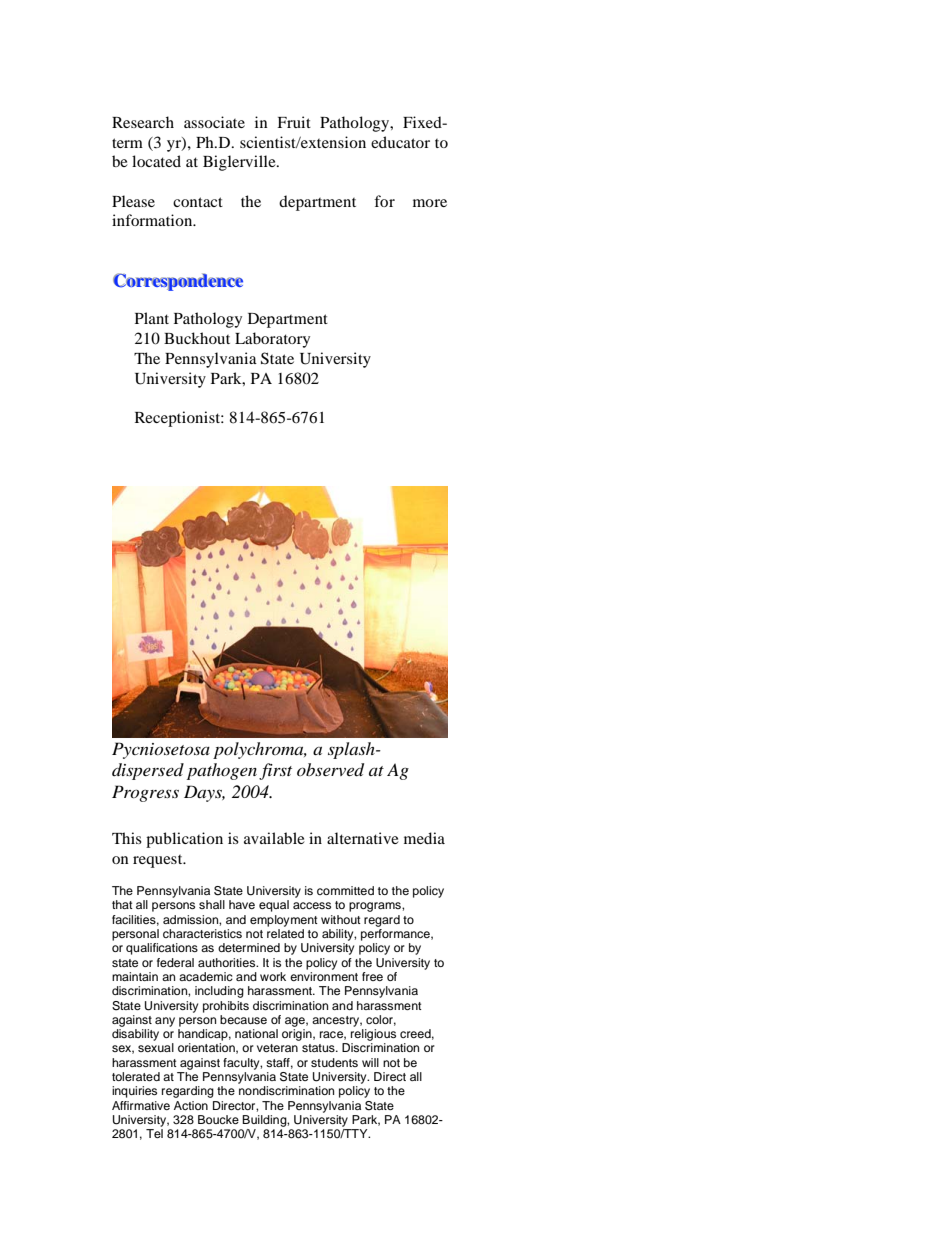 Image resolution: width=952 pixels, height=1233 pixels. I want to click on Fruit, so click(294, 122).
